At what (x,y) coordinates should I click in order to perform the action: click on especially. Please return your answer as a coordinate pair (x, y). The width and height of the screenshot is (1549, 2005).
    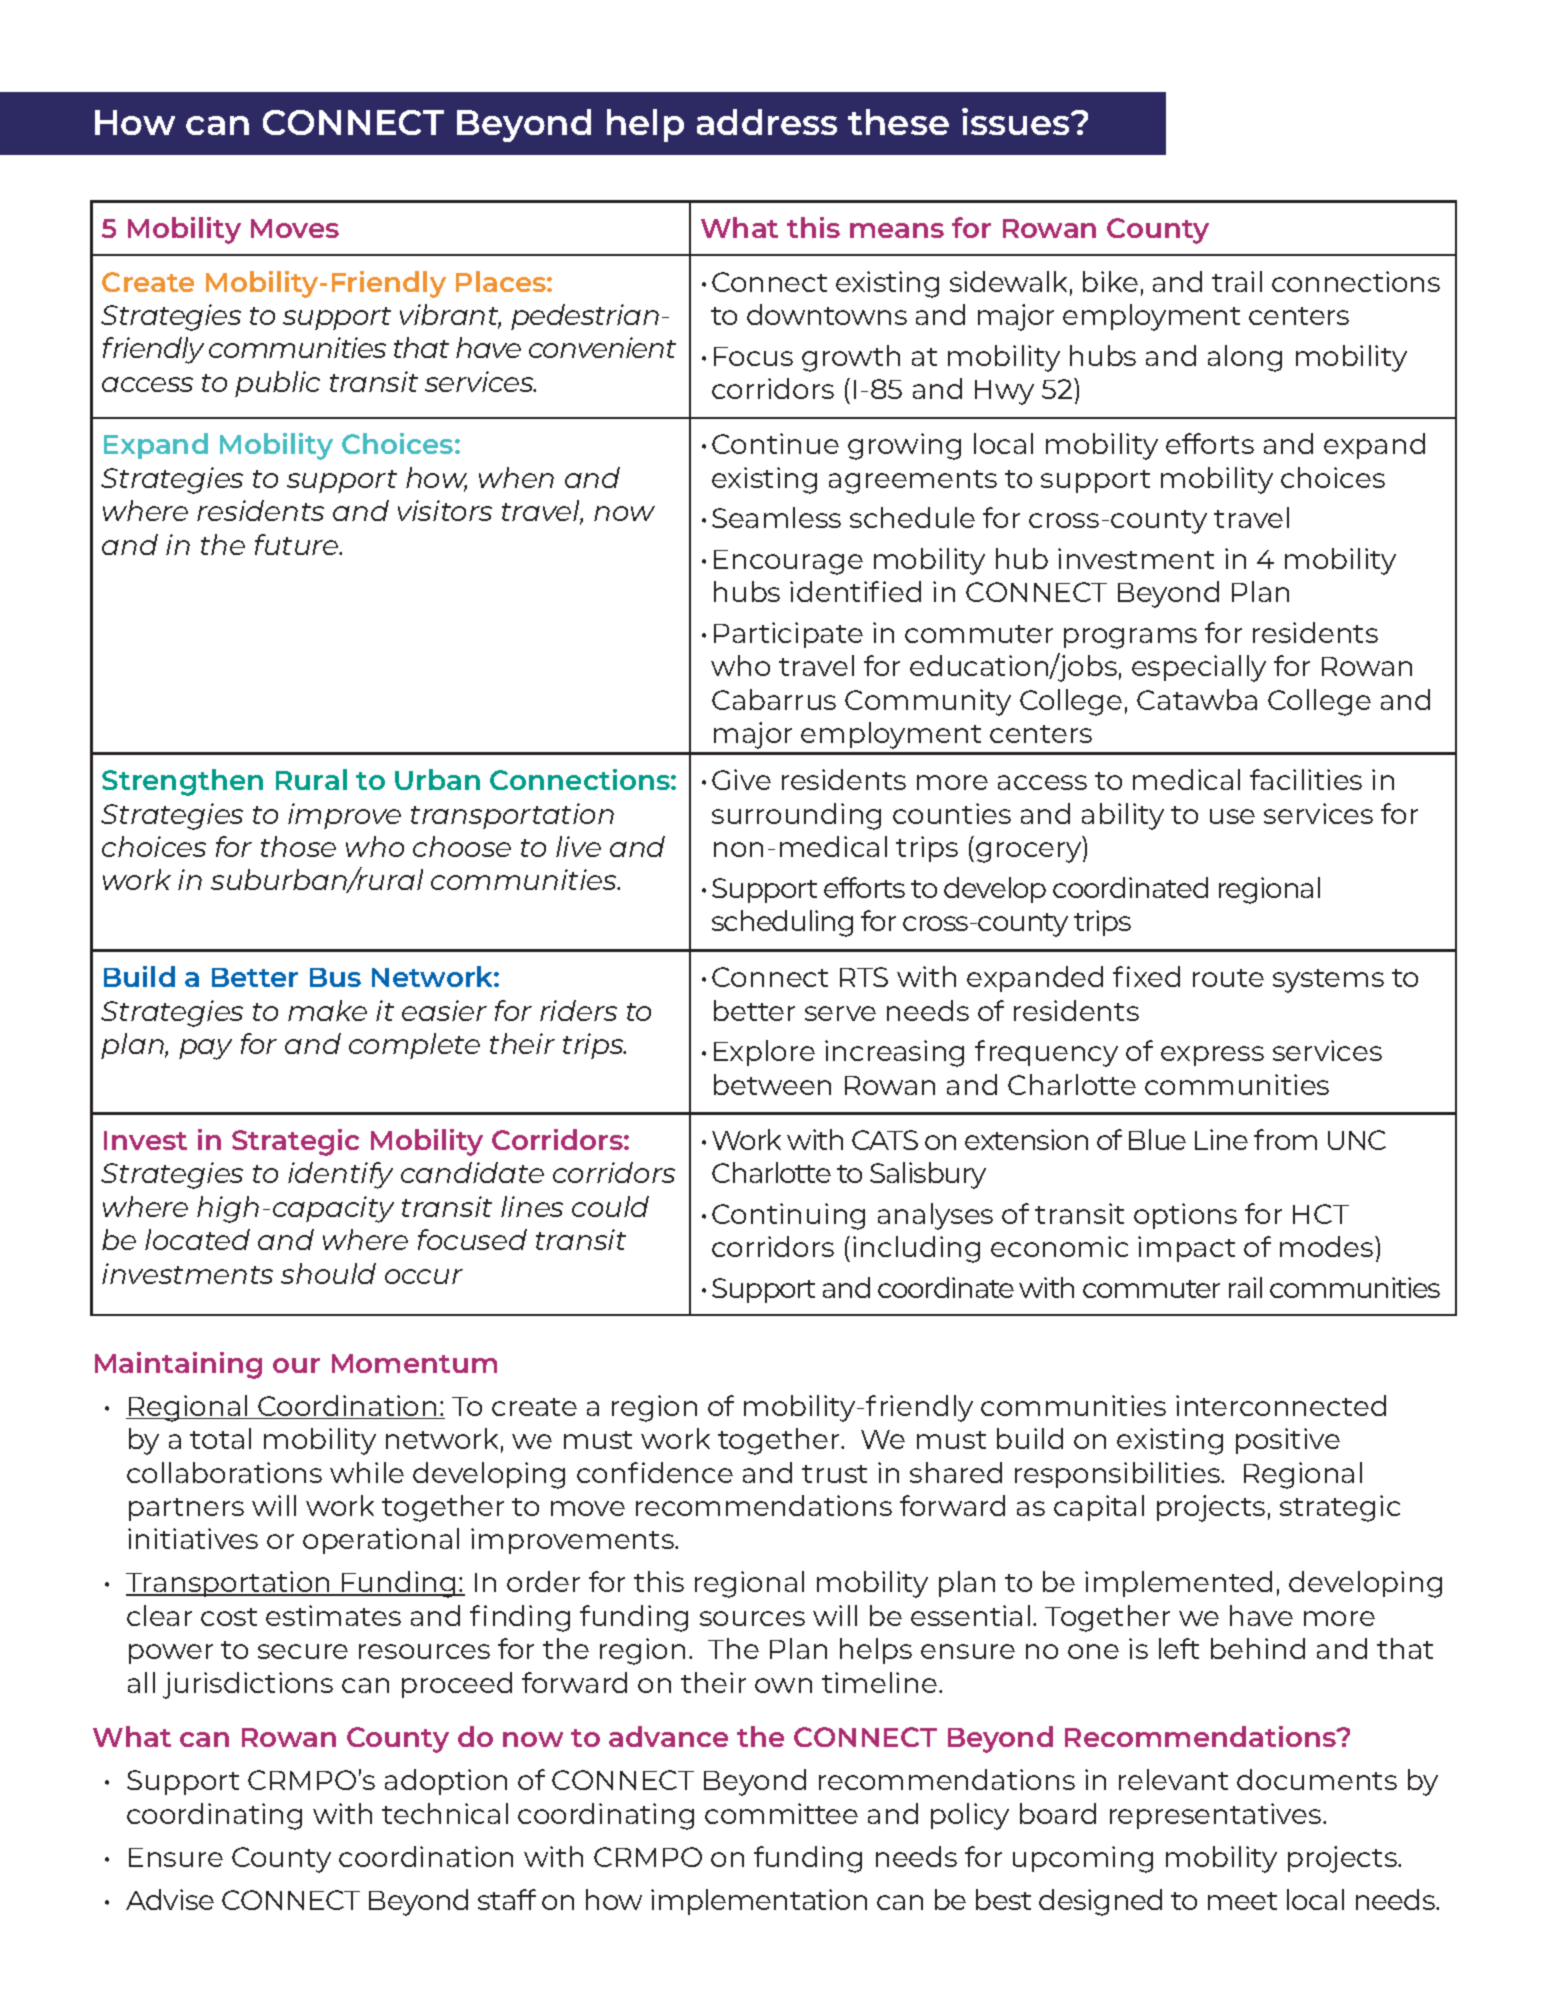
    Looking at the image, I should click on (1199, 668).
